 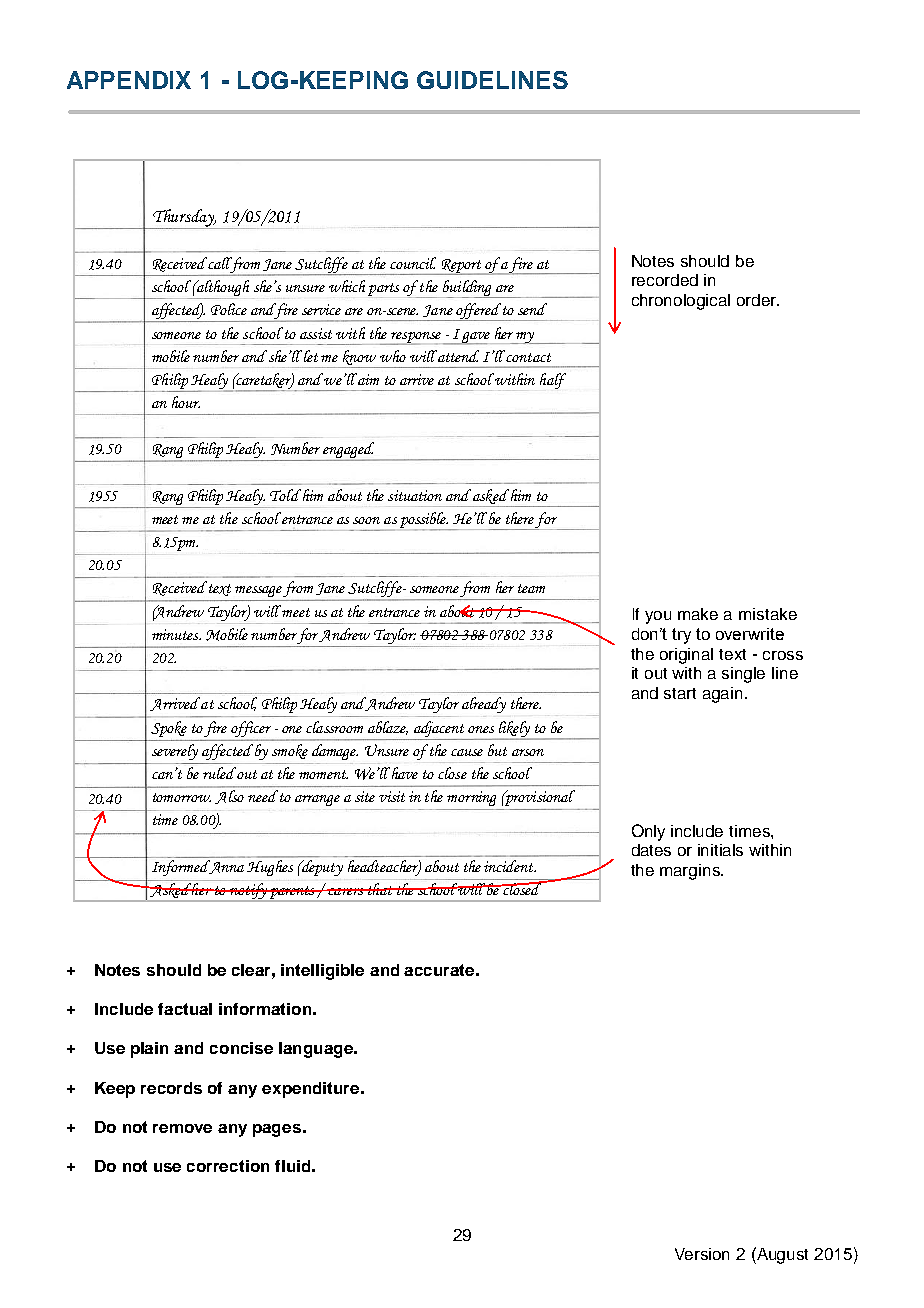 What do you see at coordinates (471, 798) in the screenshot?
I see `morning` at bounding box center [471, 798].
